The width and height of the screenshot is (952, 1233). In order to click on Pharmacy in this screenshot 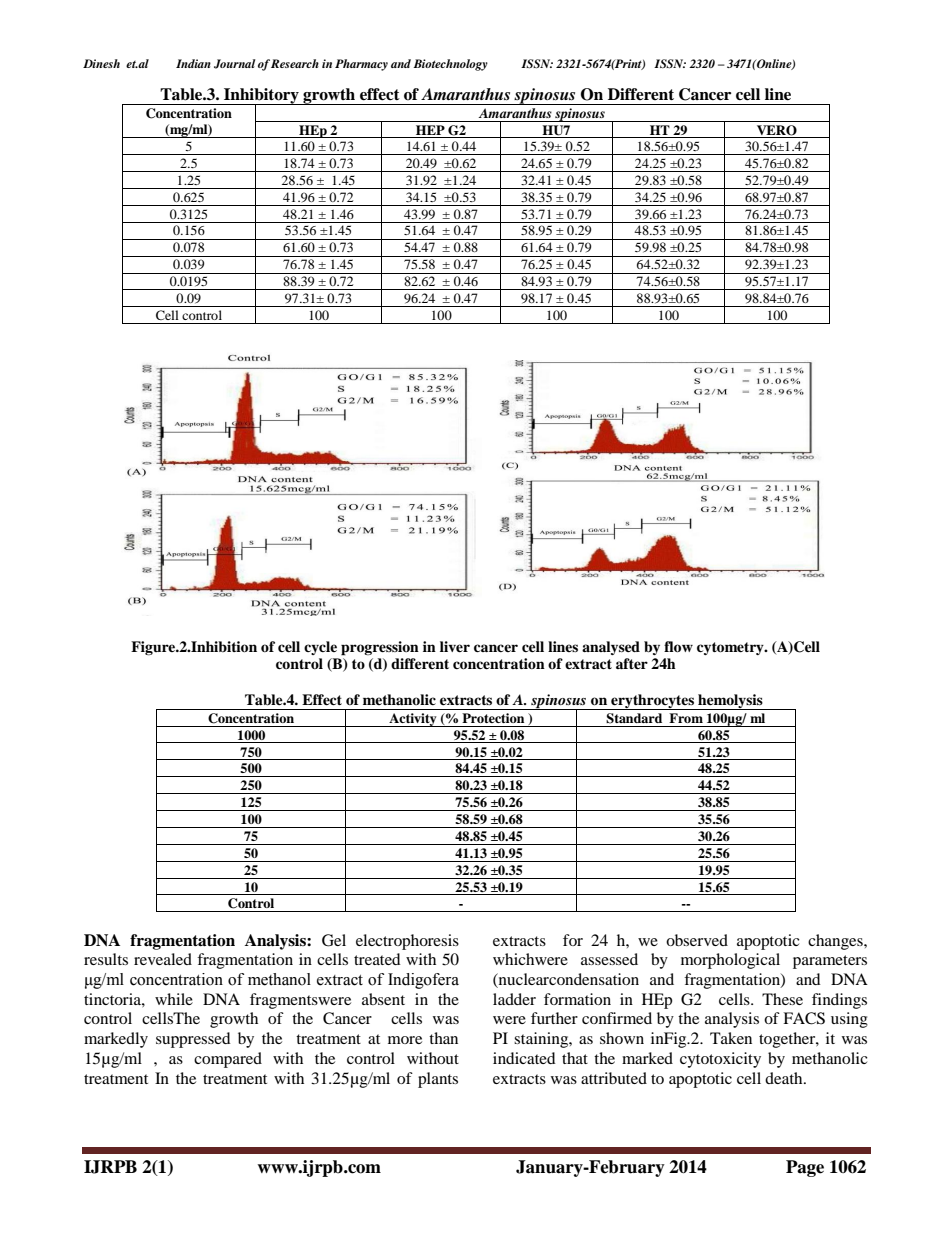, I will do `click(361, 65)`.
